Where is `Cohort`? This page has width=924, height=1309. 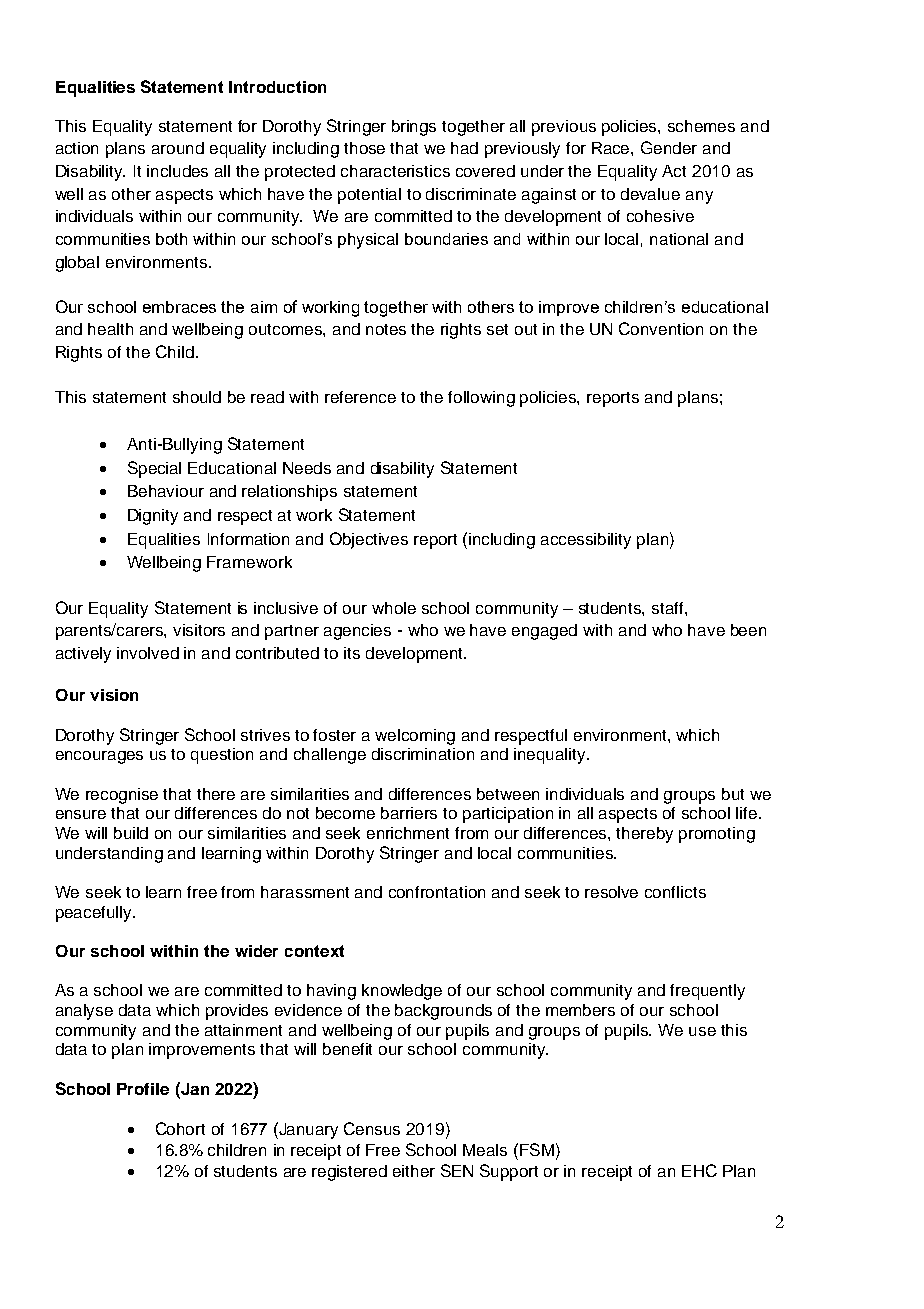 Cohort is located at coordinates (180, 1128).
